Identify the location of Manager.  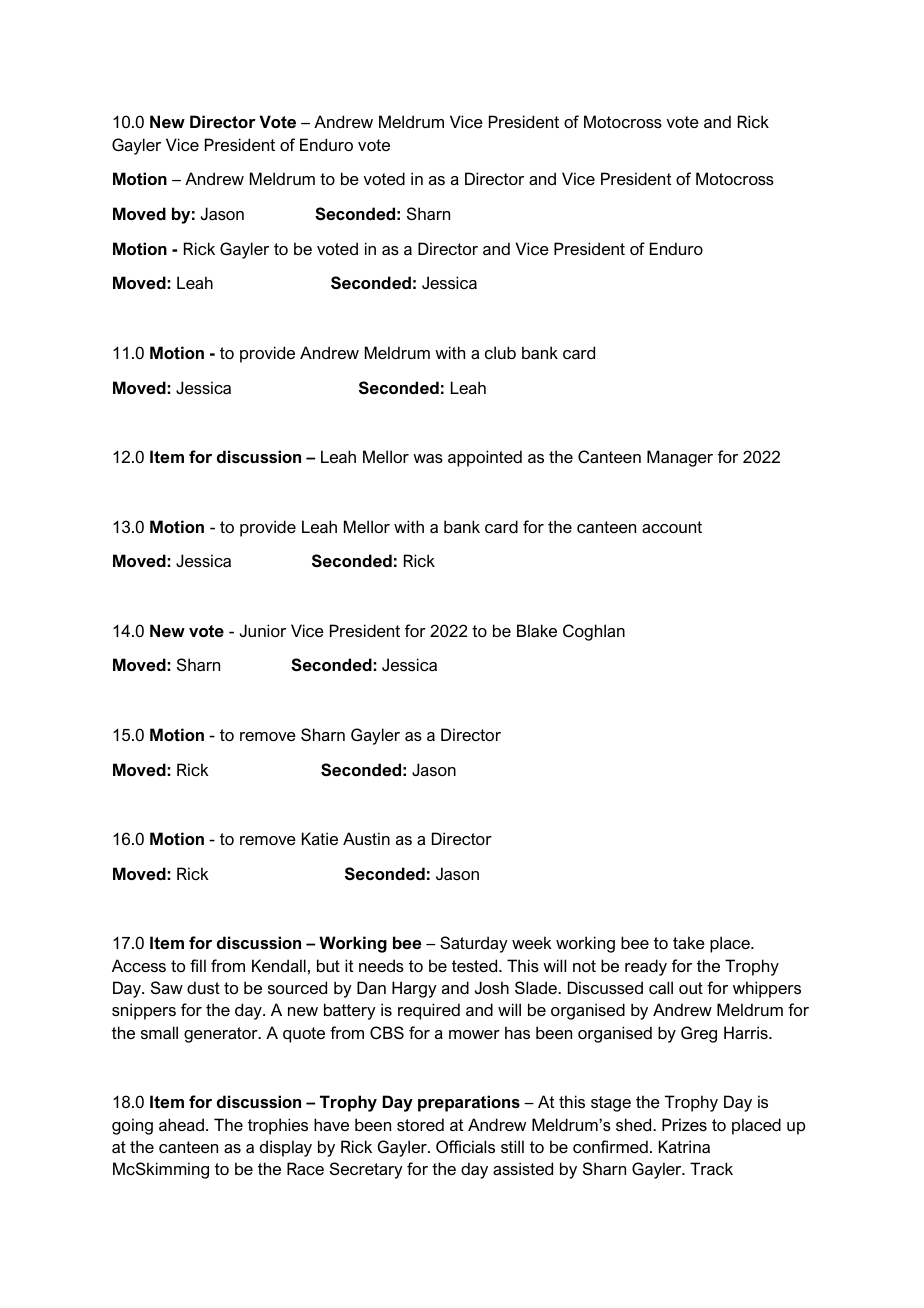
(680, 458).
